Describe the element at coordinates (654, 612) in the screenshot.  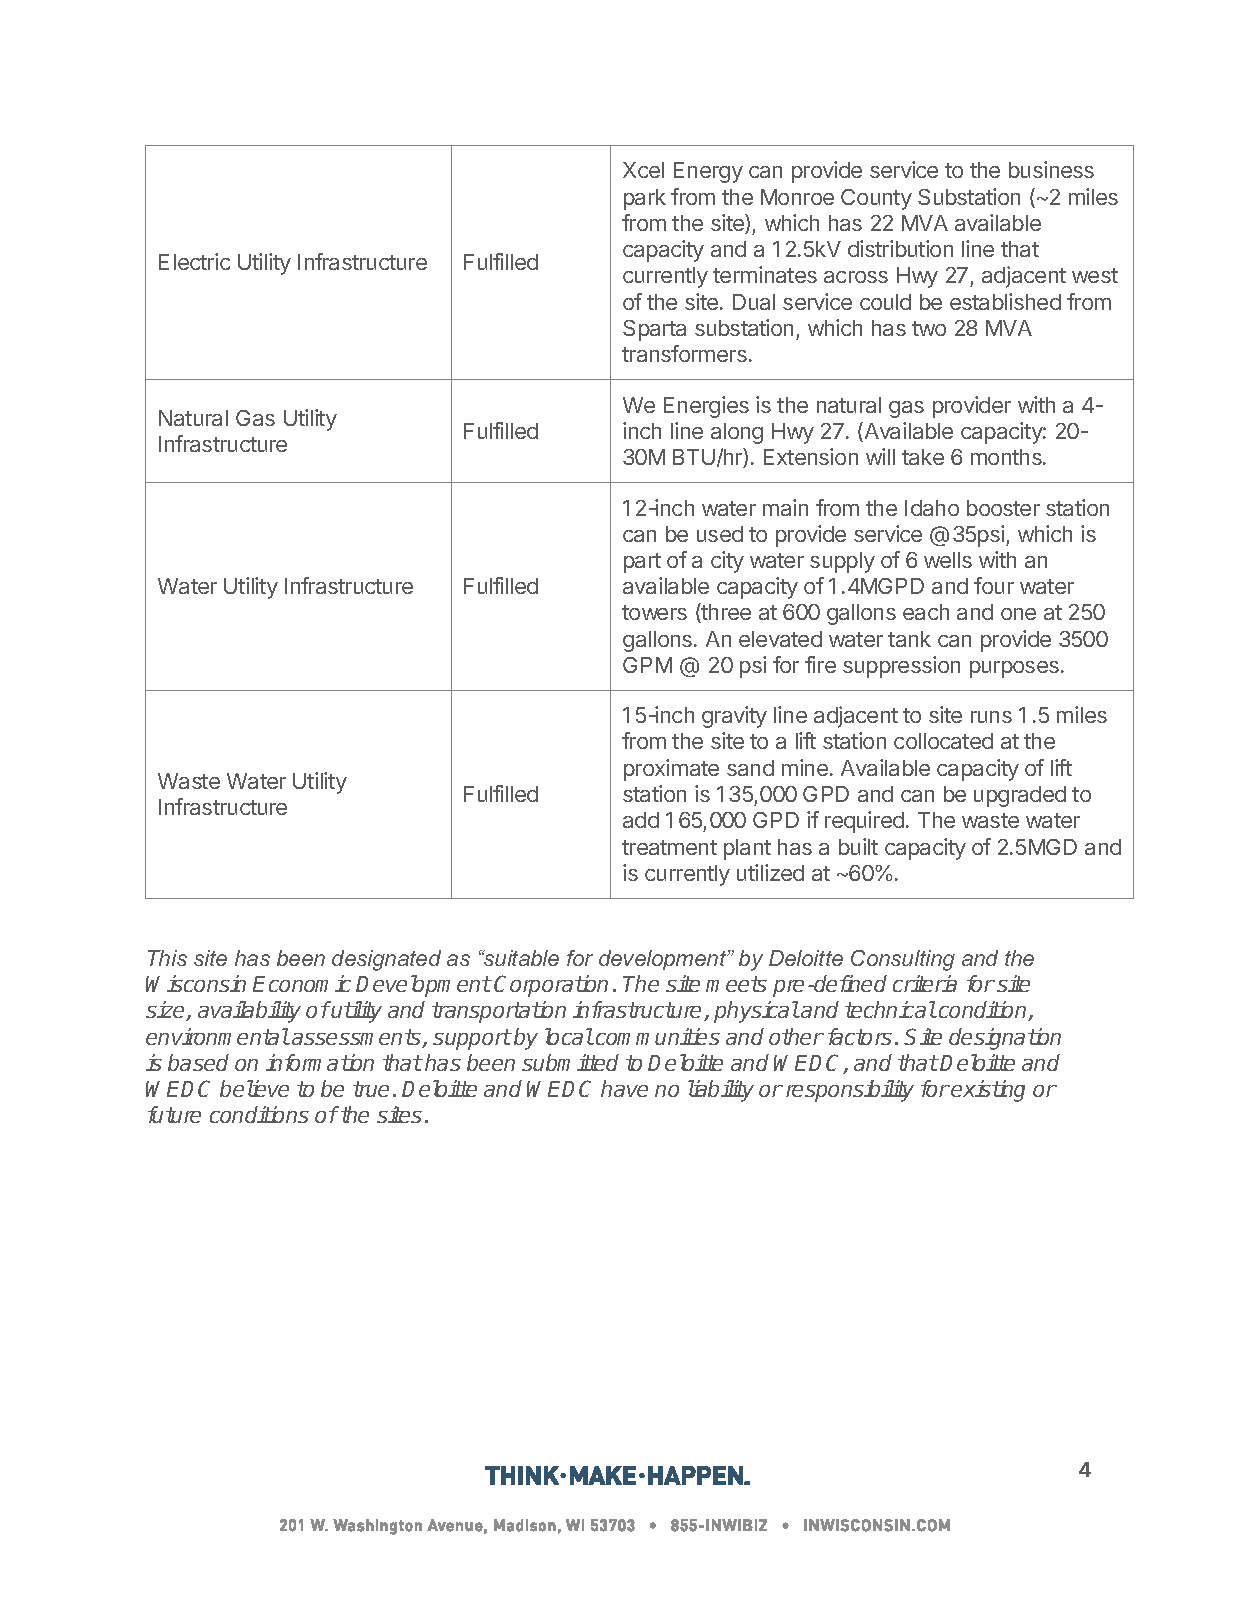
I see `towers` at that location.
